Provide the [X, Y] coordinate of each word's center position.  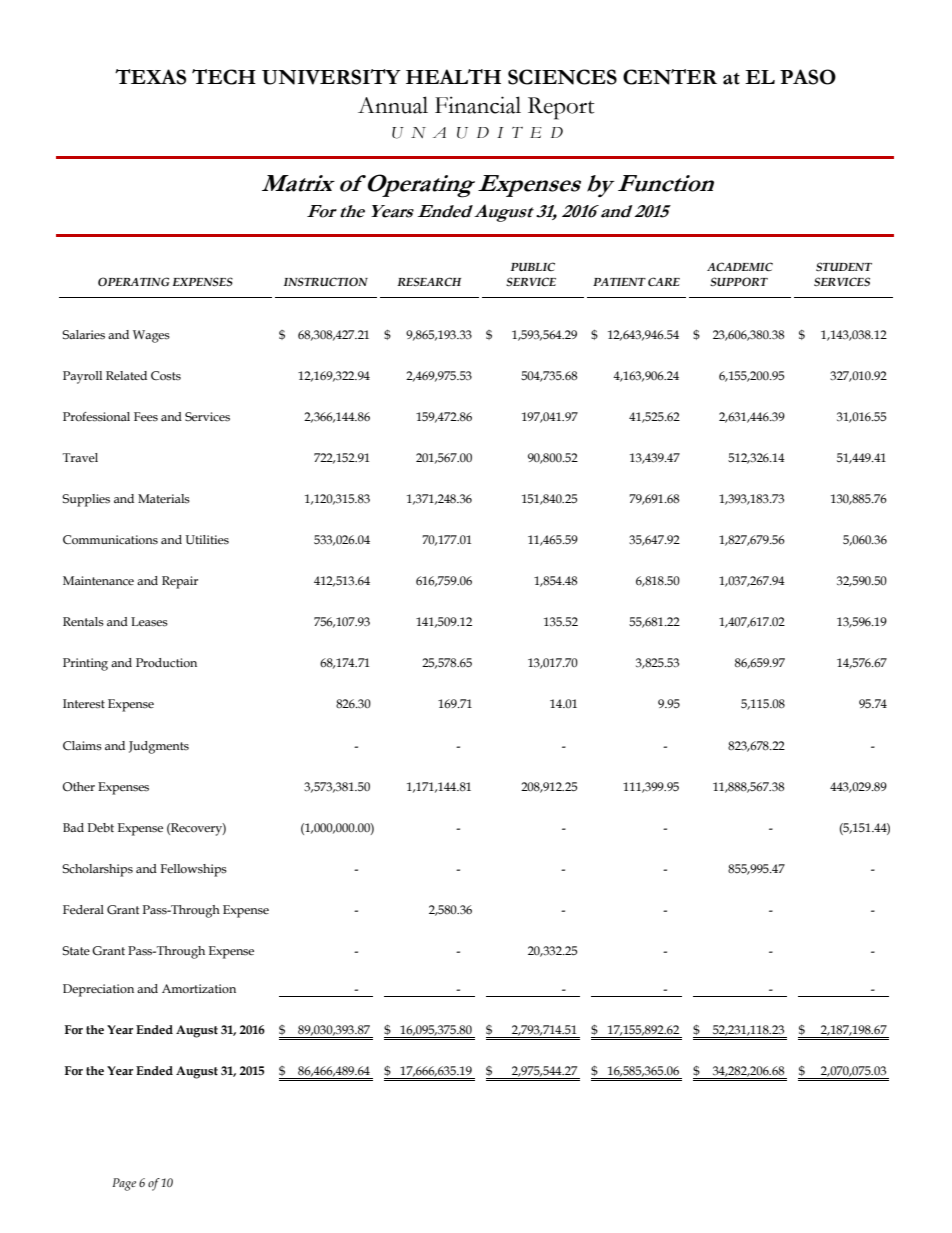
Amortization [199, 989]
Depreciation [98, 990]
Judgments [159, 747]
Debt [100, 827]
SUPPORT [739, 281]
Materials [164, 499]
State [76, 951]
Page [124, 1184]
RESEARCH [429, 281]
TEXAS [150, 77]
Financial [478, 105]
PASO [808, 77]
